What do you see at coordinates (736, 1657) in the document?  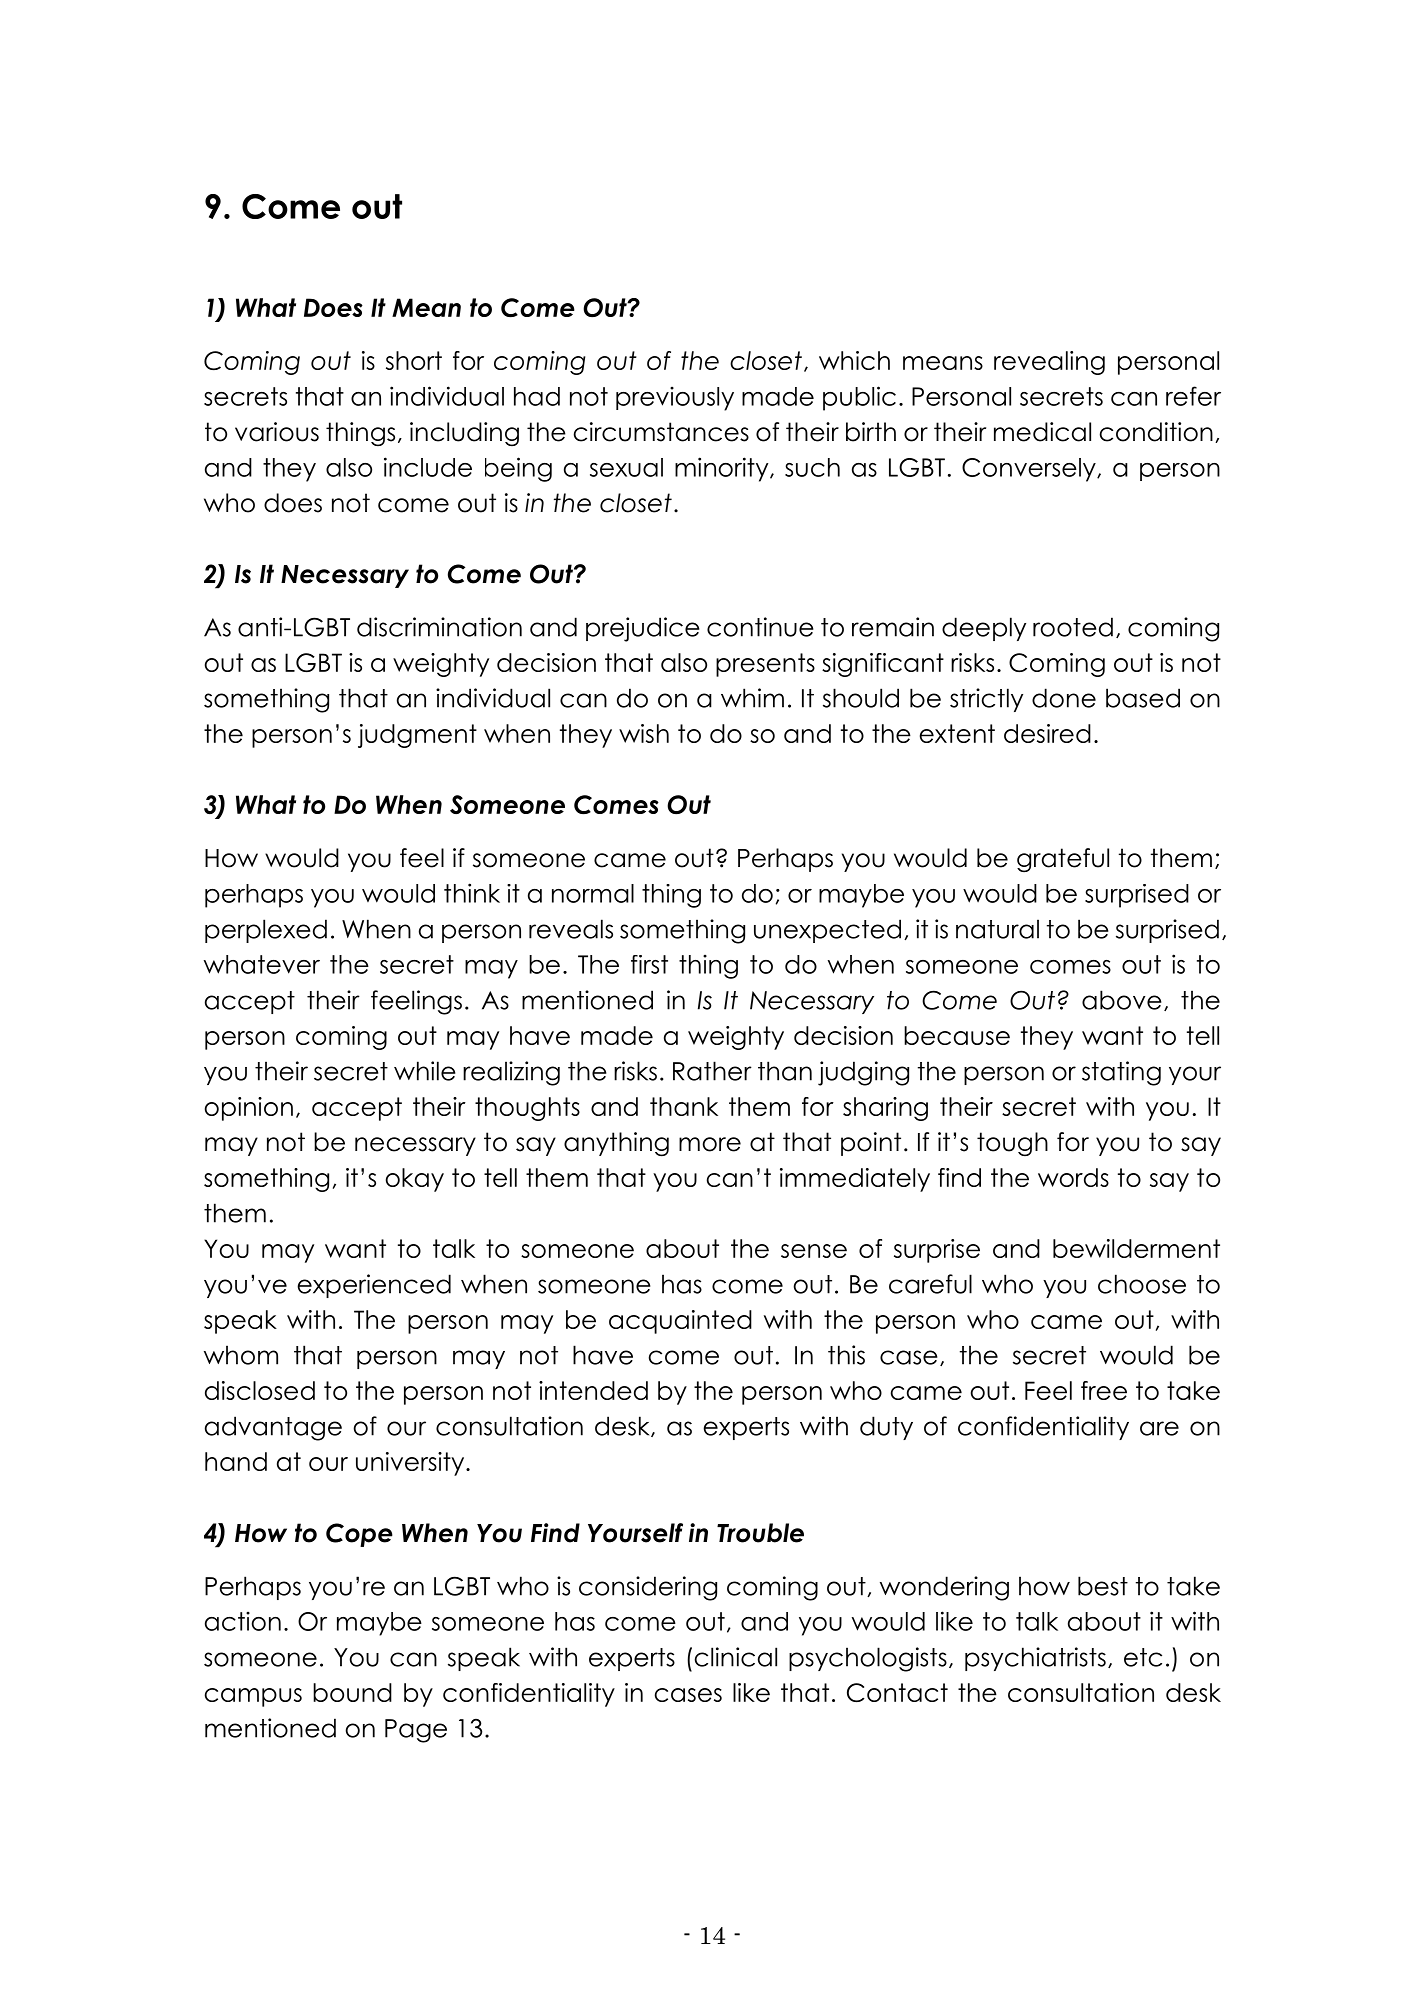 I see `clinical` at bounding box center [736, 1657].
